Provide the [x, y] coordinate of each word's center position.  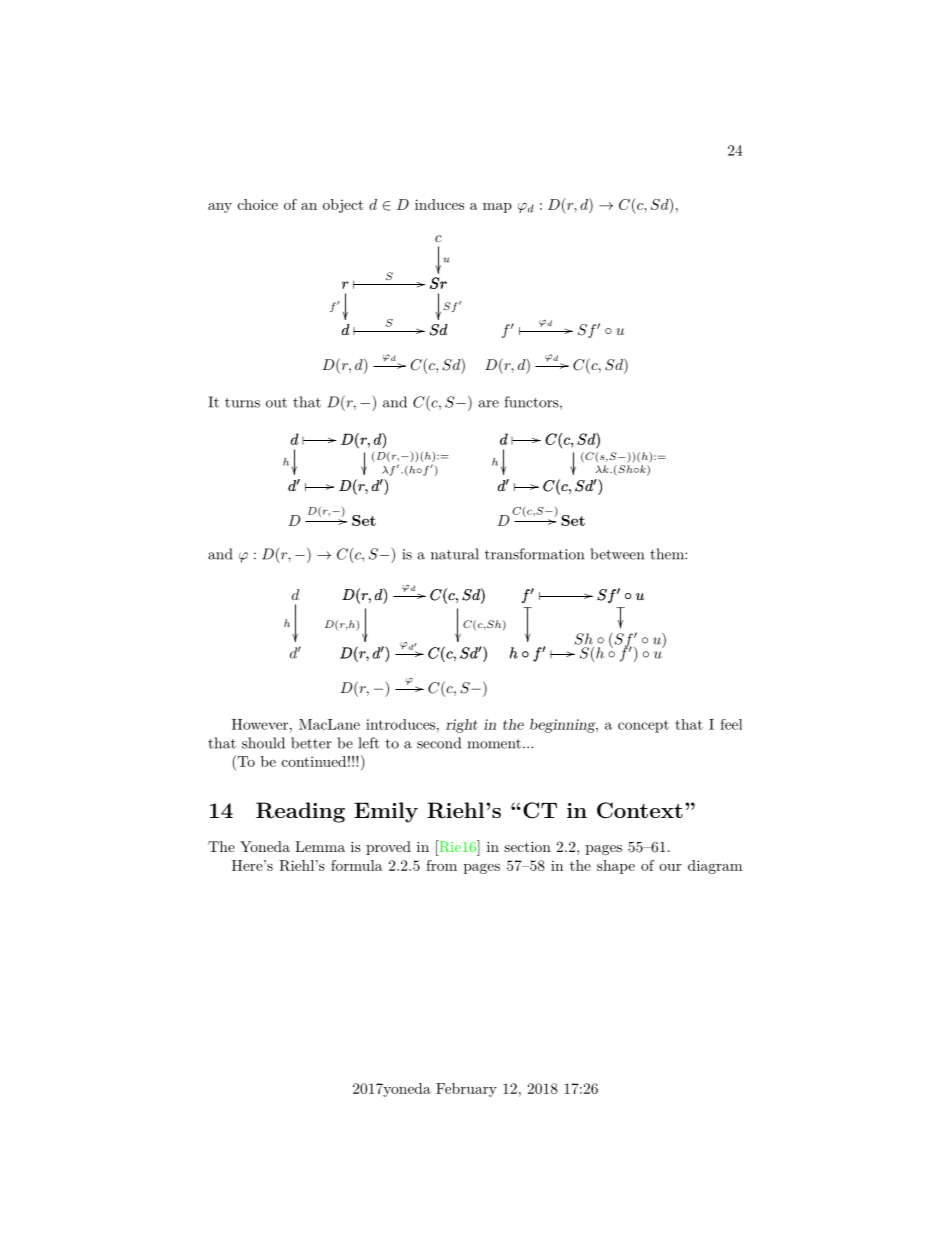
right [462, 726]
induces [439, 204]
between [617, 554]
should [263, 743]
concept [643, 726]
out [276, 403]
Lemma [320, 846]
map [497, 208]
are [489, 404]
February [466, 1090]
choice [258, 204]
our [670, 867]
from [441, 865]
